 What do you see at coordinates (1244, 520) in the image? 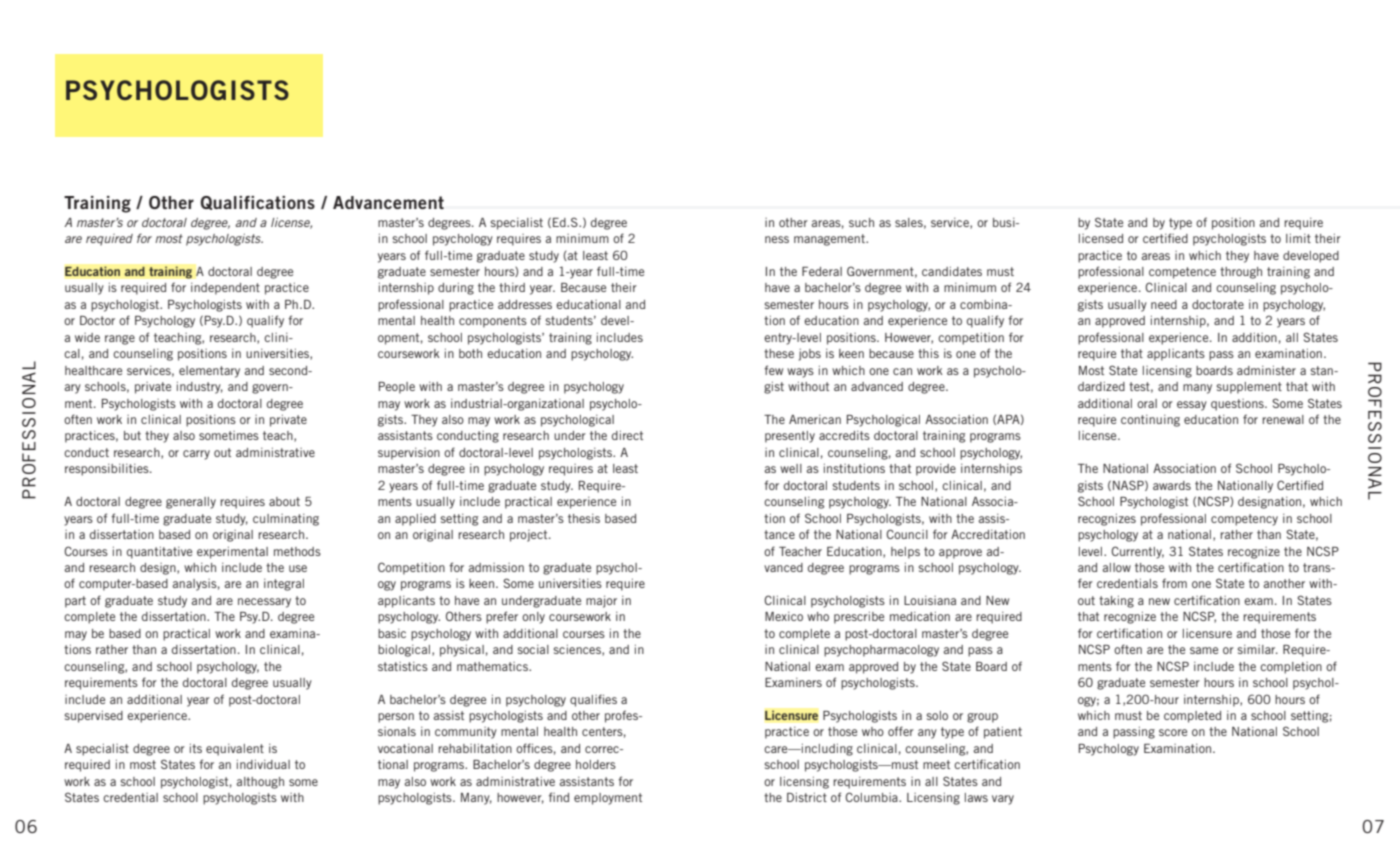
I see `competency` at bounding box center [1244, 520].
